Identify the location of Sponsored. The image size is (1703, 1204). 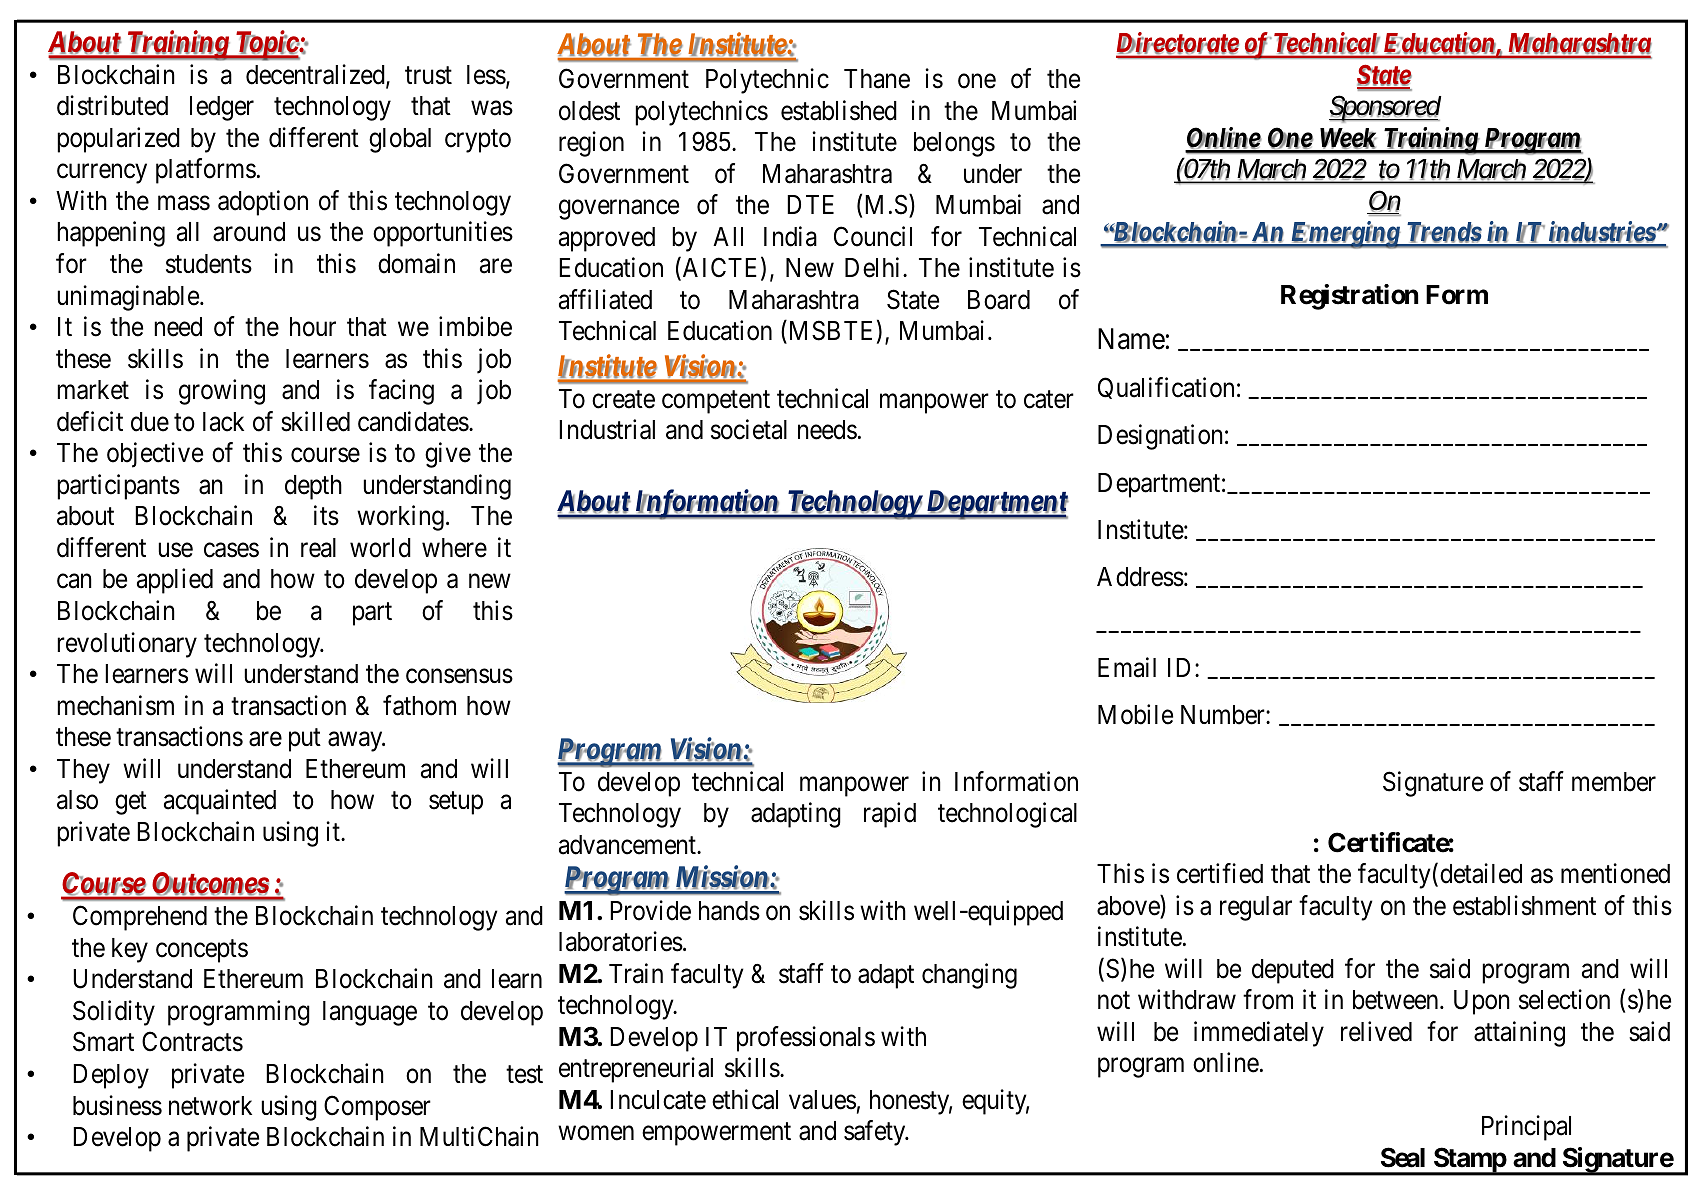
(1385, 109).
